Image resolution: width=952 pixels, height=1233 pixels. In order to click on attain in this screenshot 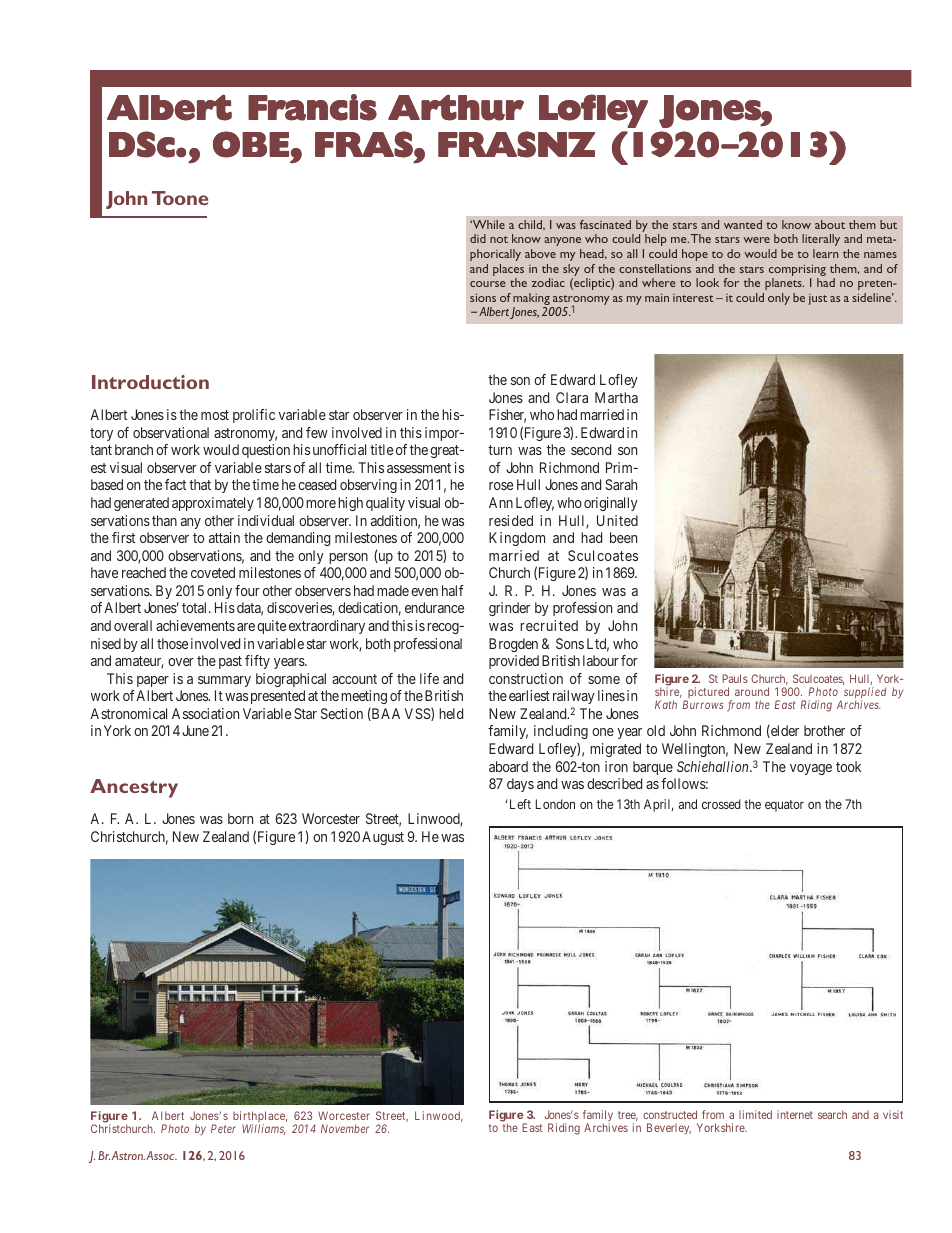, I will do `click(224, 537)`.
